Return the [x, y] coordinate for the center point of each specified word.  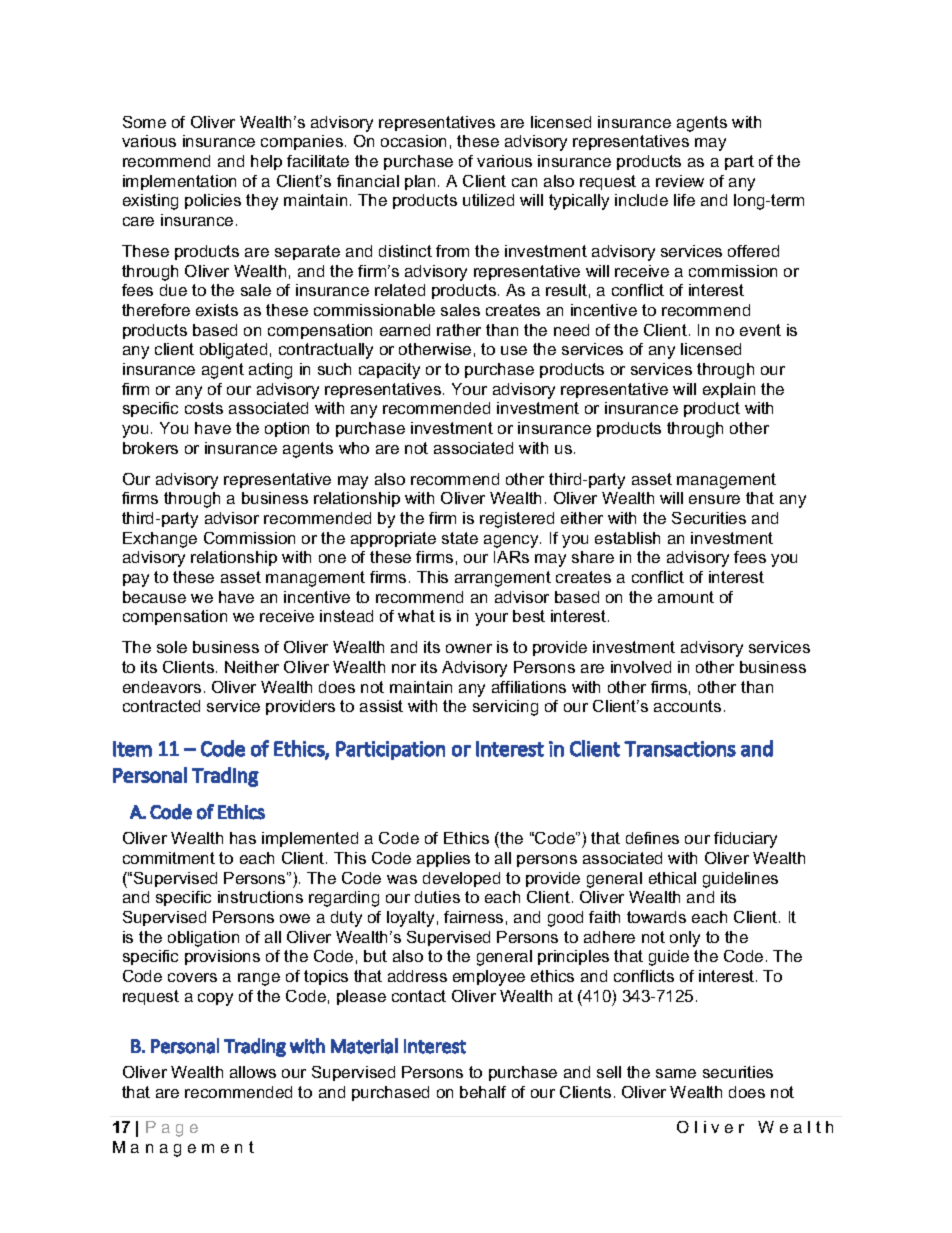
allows [253, 1072]
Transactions [680, 749]
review [680, 181]
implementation [179, 182]
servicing [505, 708]
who [354, 448]
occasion [413, 141]
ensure [714, 499]
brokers [150, 448]
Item [132, 749]
